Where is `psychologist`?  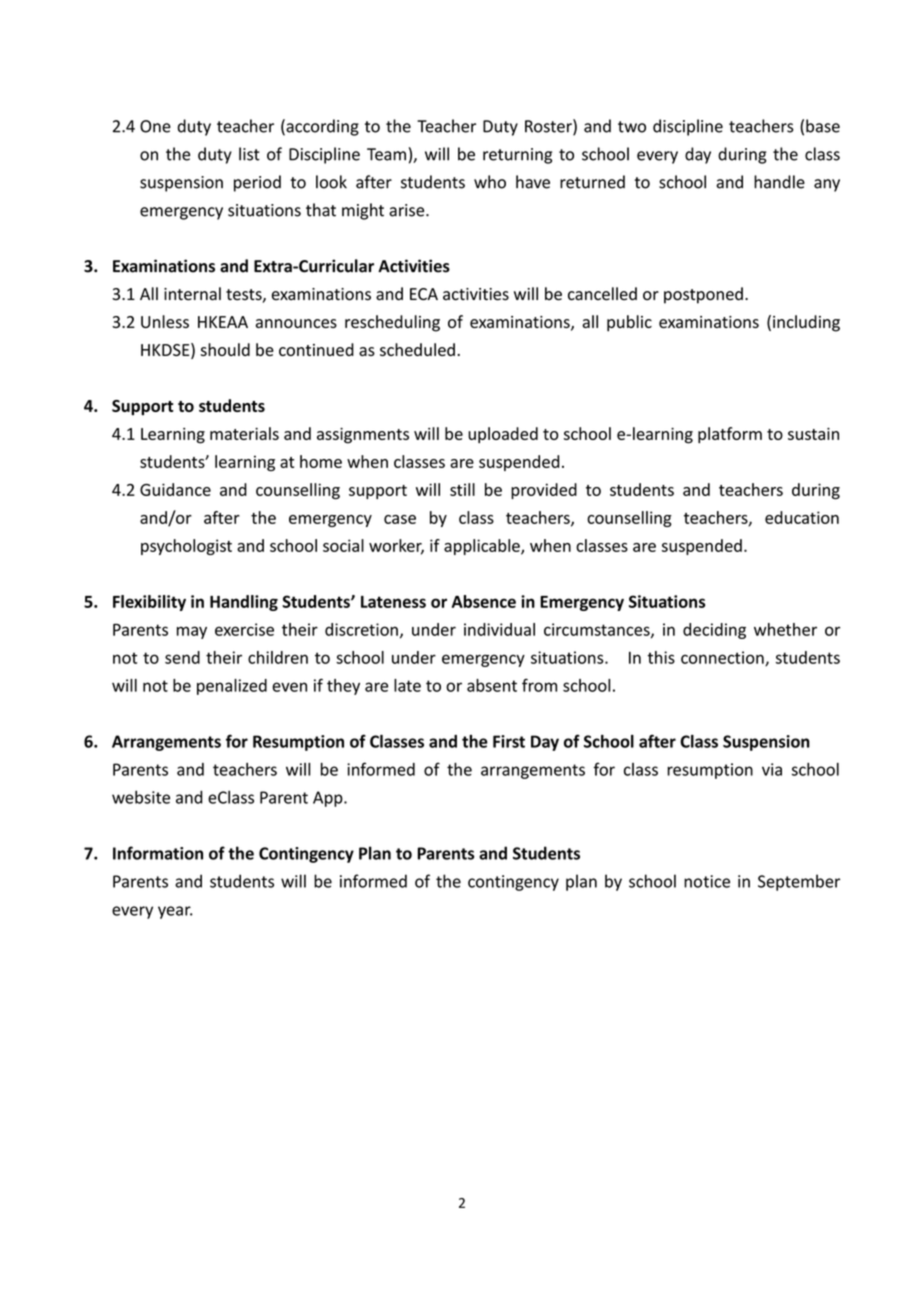 psychologist is located at coordinates (186, 547).
